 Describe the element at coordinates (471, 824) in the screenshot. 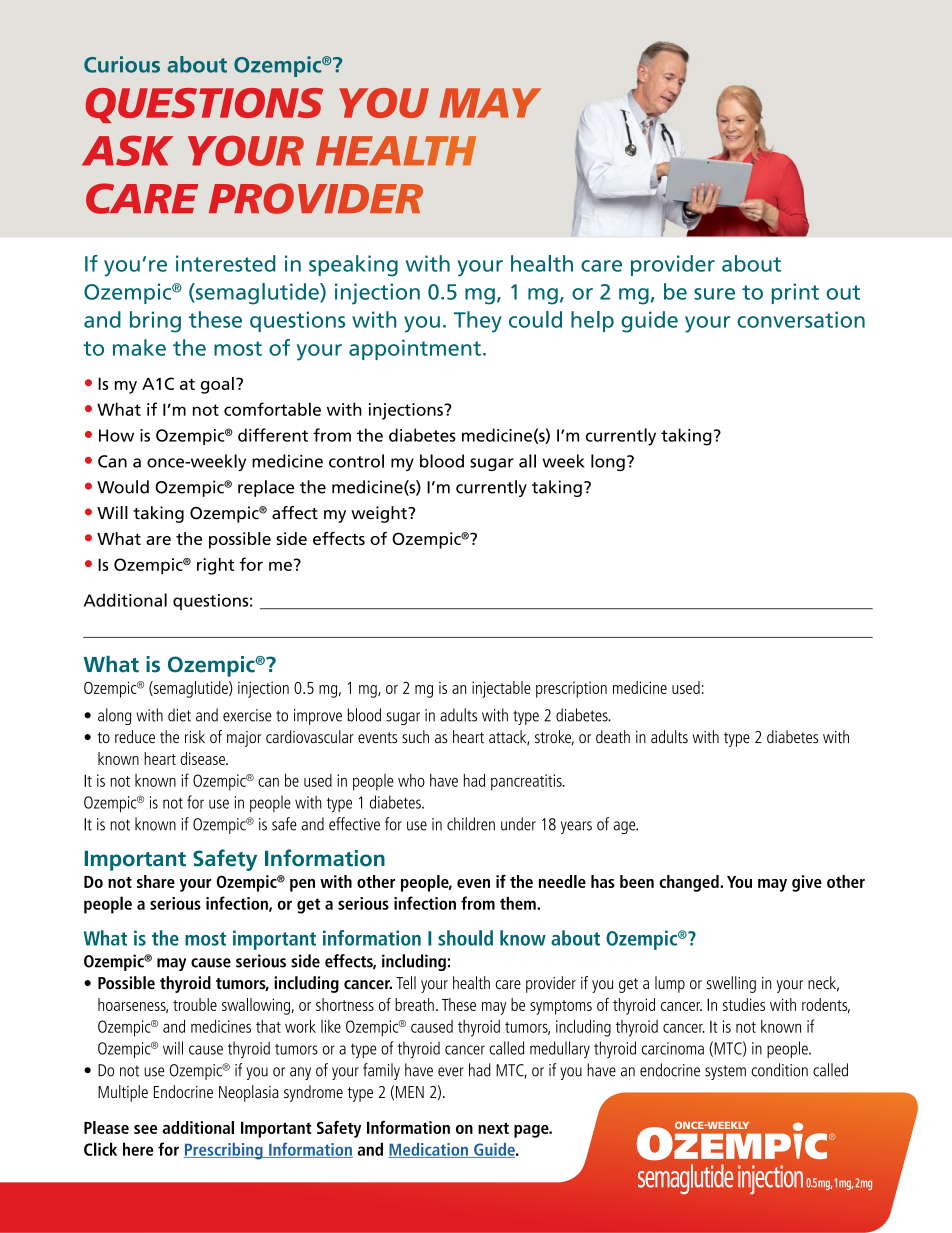

I see `children` at that location.
